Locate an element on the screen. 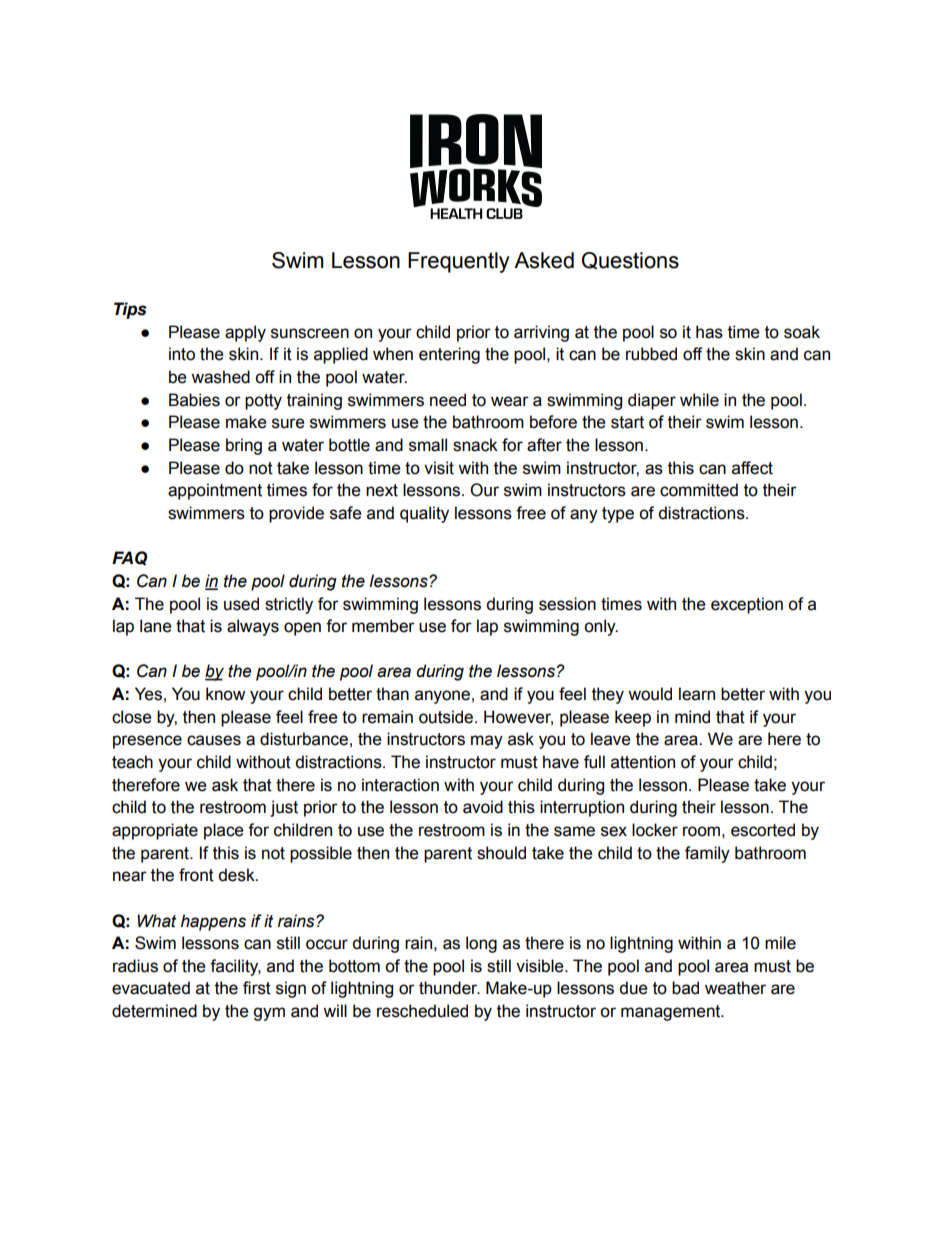  place is located at coordinates (224, 831).
